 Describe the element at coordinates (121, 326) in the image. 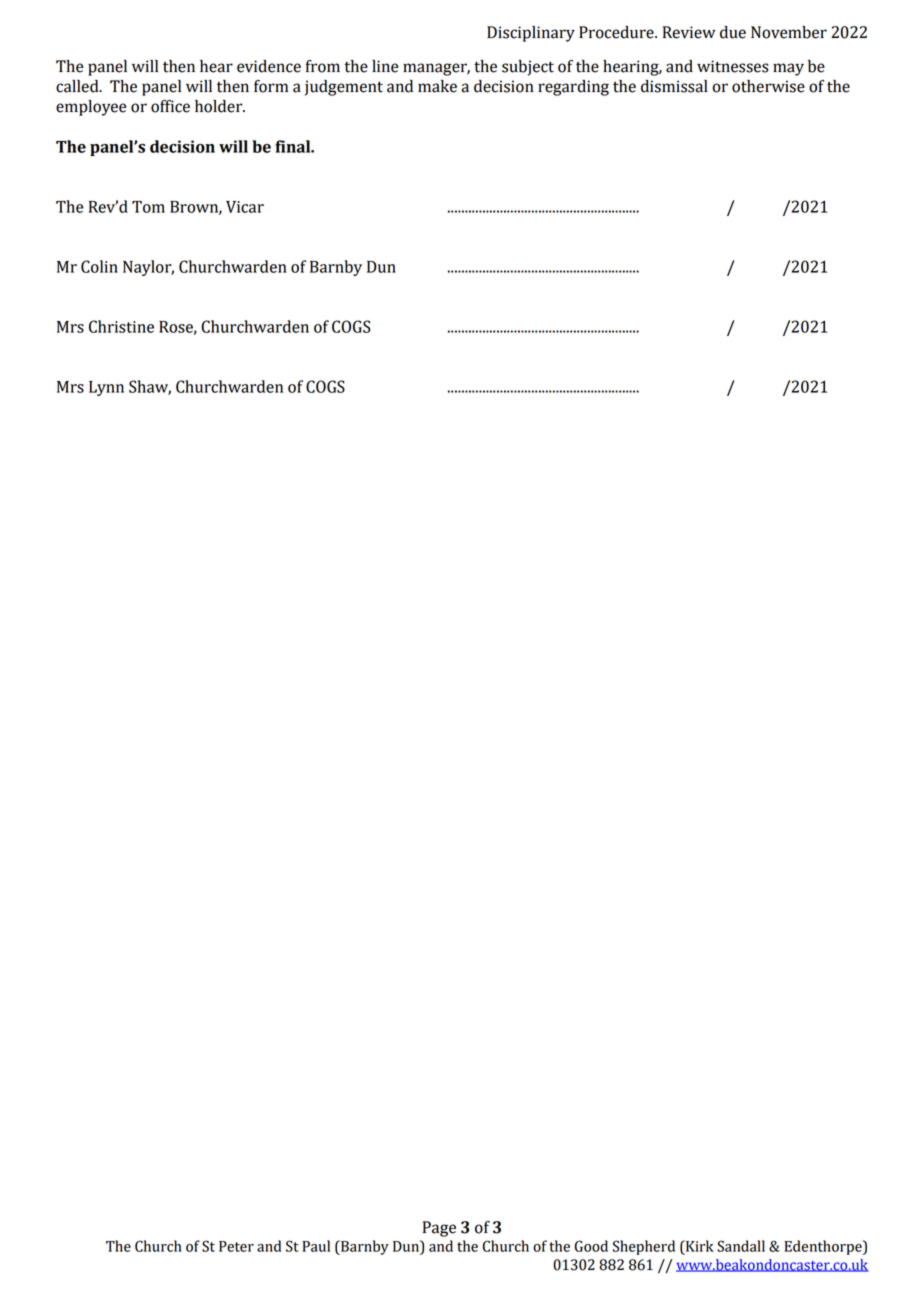

I see `Christine` at that location.
